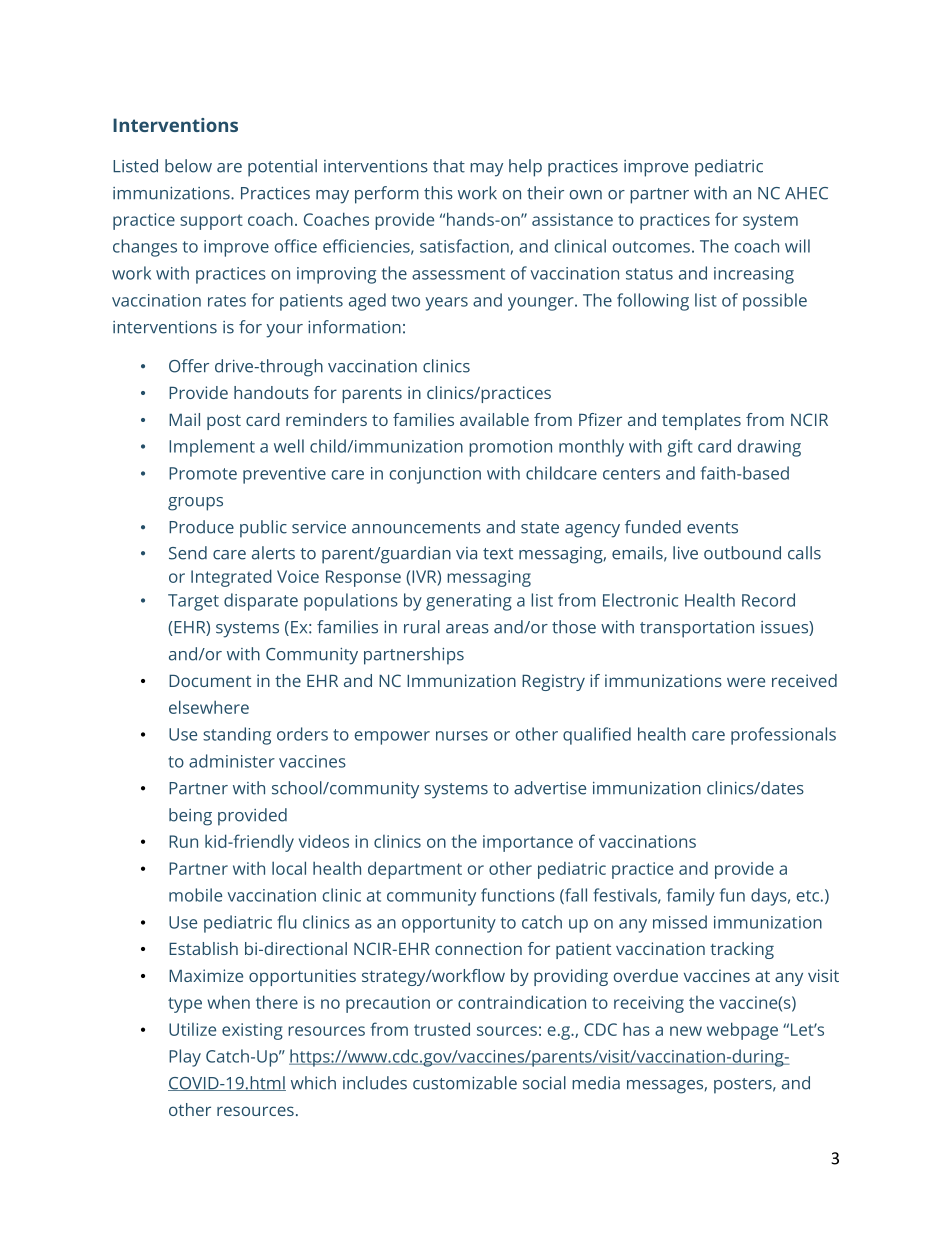  What do you see at coordinates (465, 1083) in the screenshot?
I see `customizable` at bounding box center [465, 1083].
